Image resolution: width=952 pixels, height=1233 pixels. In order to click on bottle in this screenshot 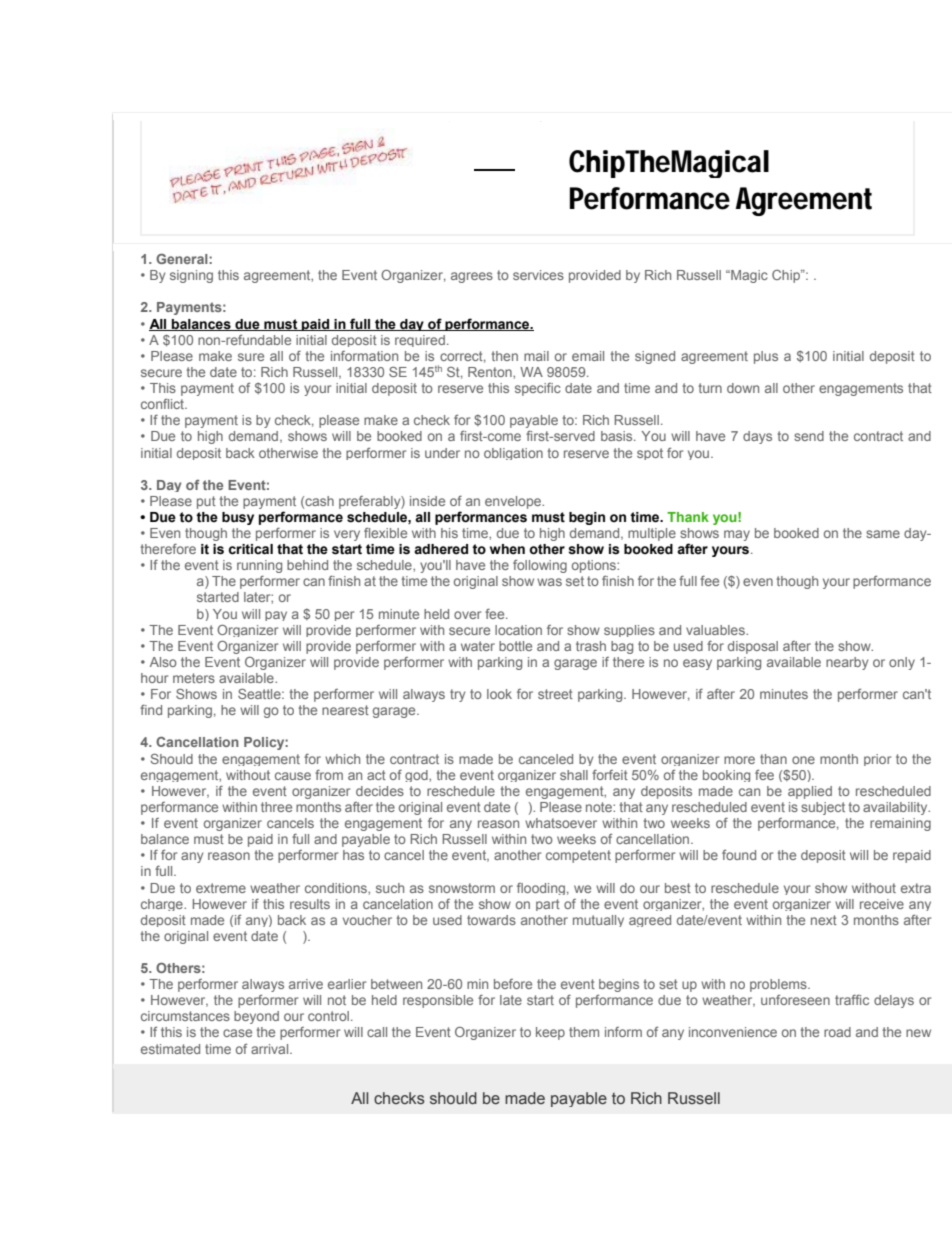, I will do `click(515, 646)`.
